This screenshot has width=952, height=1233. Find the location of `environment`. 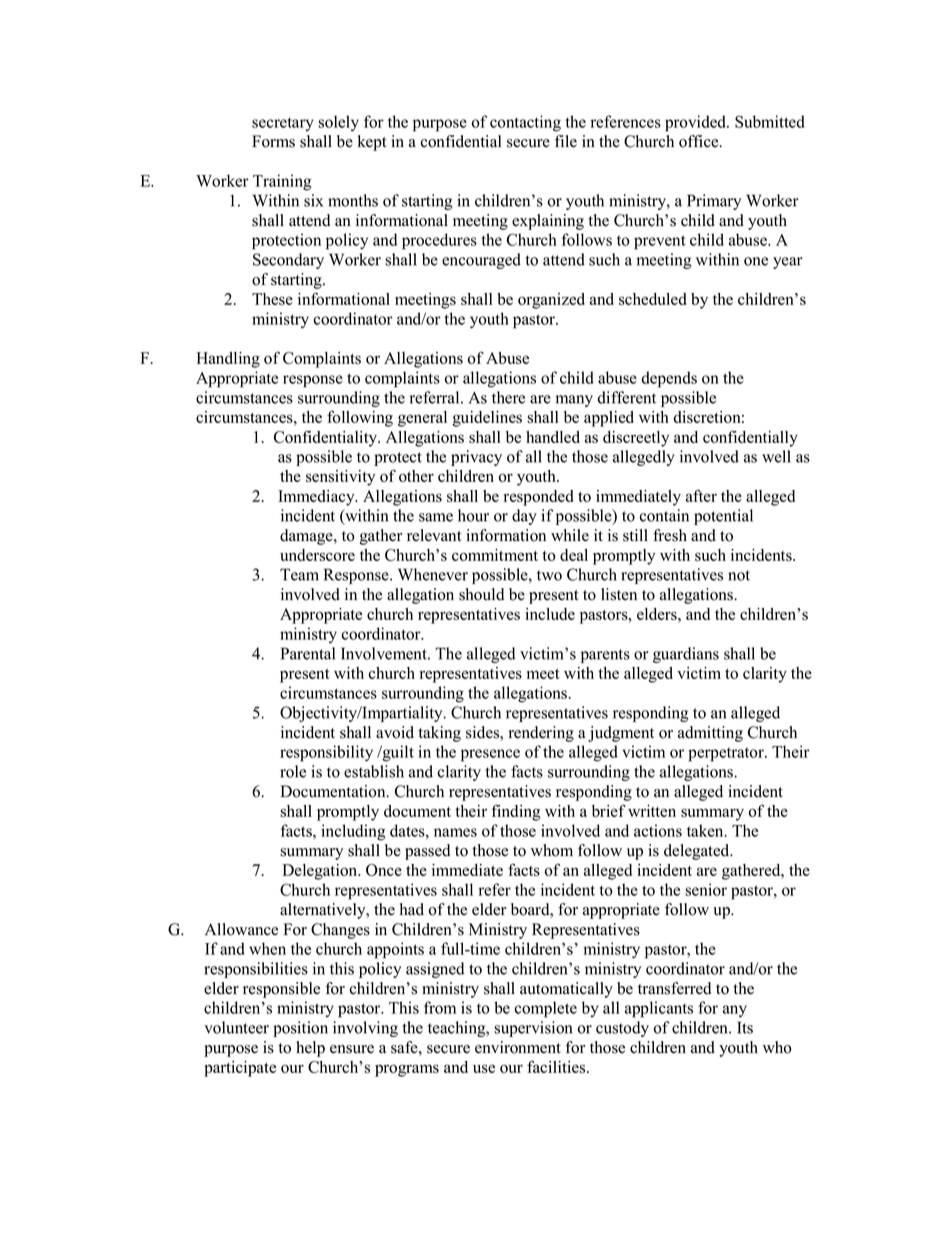

environment is located at coordinates (518, 1047).
